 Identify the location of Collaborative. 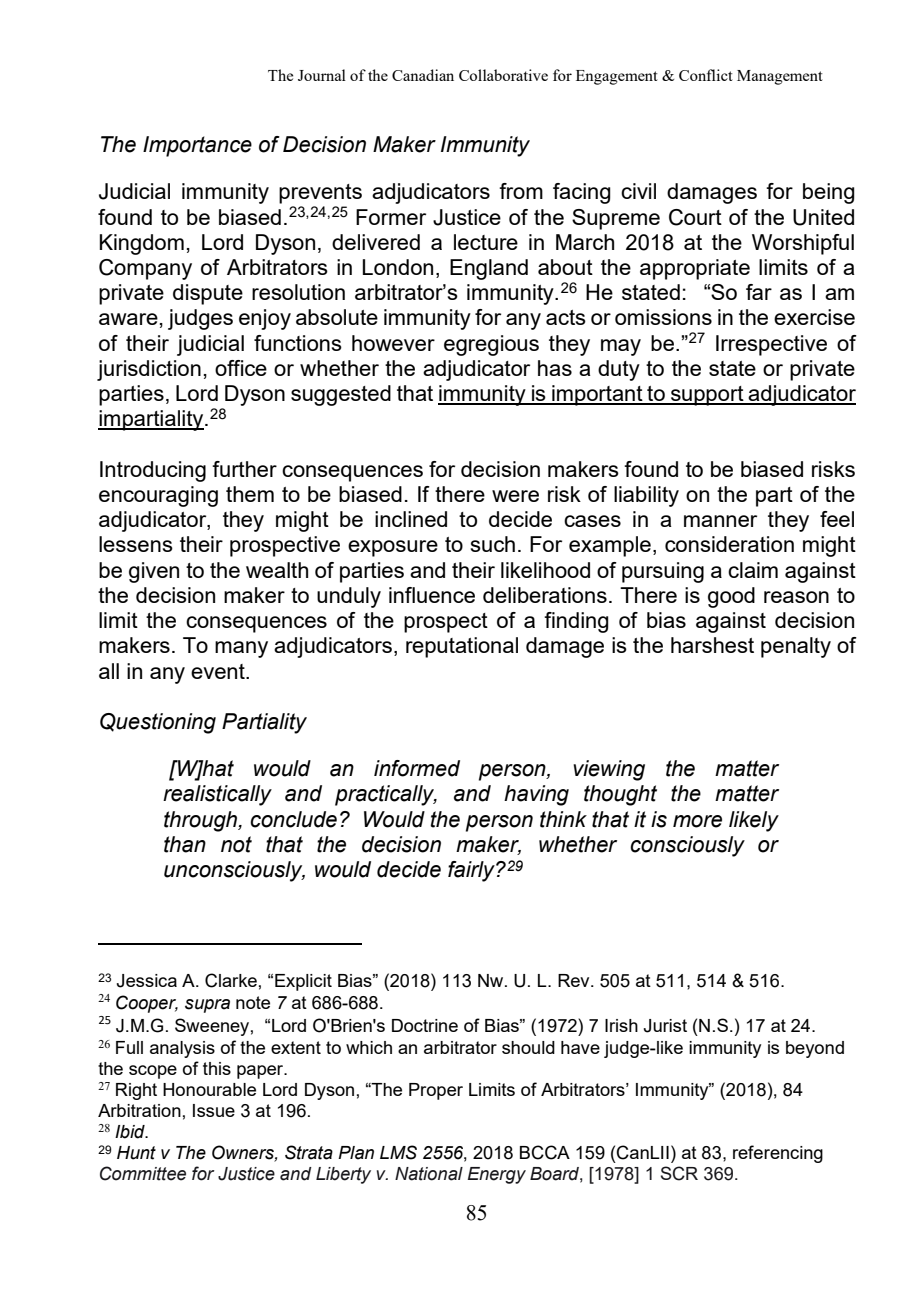
(503, 75).
